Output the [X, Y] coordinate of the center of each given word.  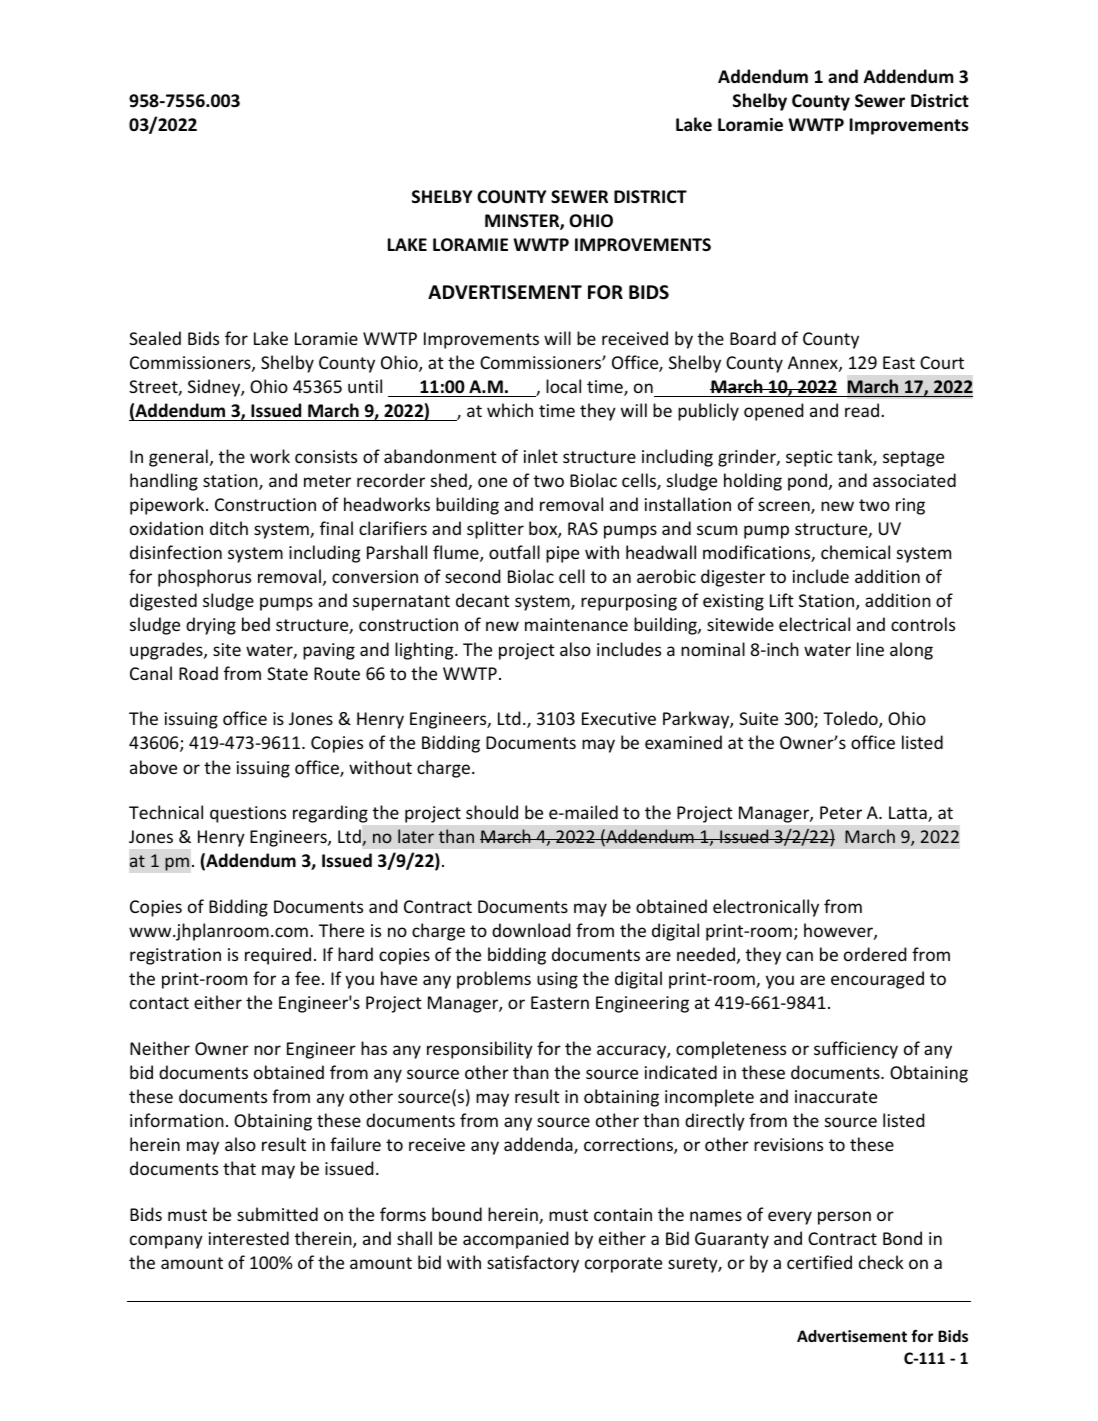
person [844, 1218]
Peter [841, 812]
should [492, 812]
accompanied [515, 1240]
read [863, 410]
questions [248, 814]
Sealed [155, 338]
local [563, 386]
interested [249, 1238]
